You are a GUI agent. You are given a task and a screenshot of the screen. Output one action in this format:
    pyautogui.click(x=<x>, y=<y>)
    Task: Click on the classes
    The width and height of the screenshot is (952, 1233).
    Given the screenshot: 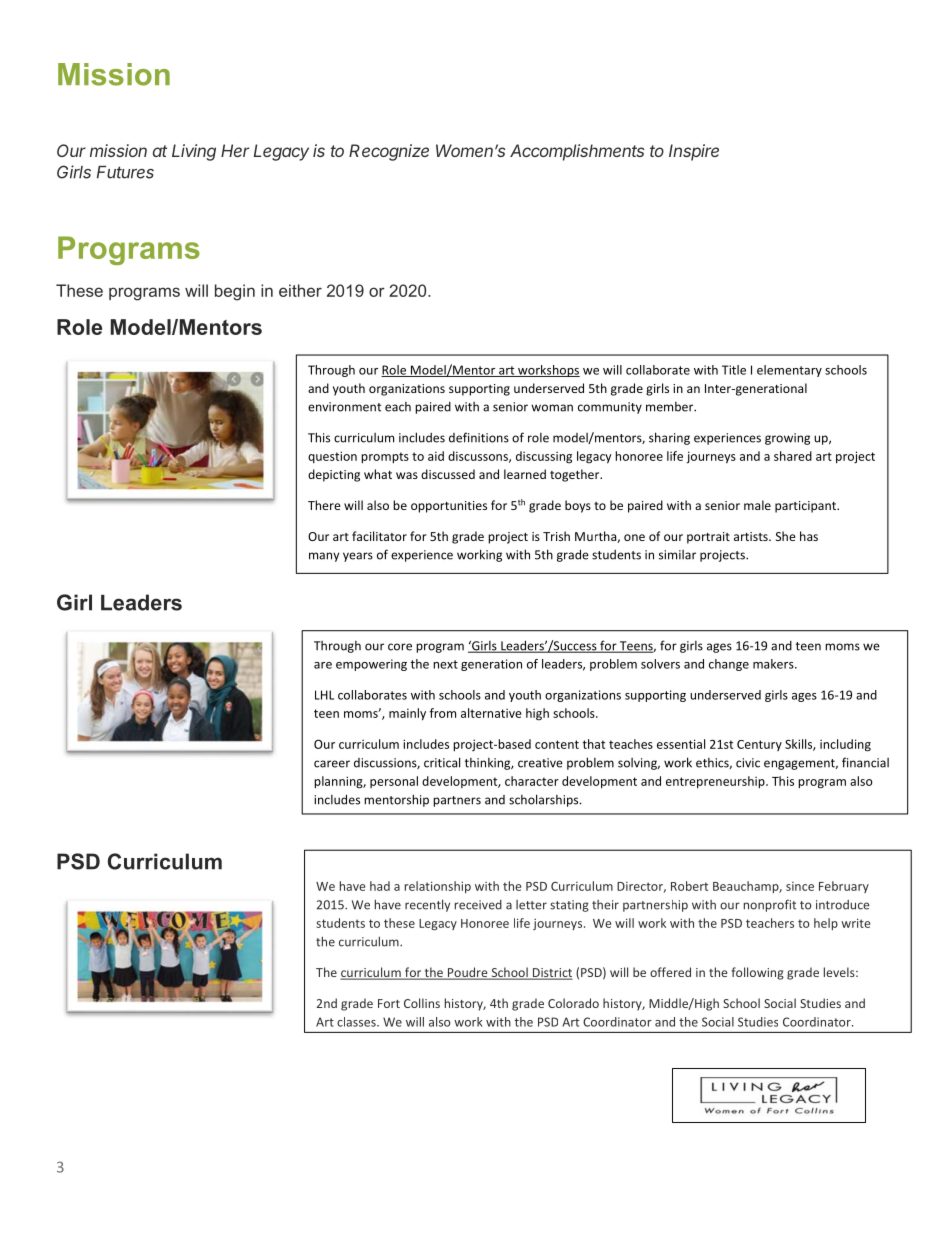 What is the action you would take?
    pyautogui.click(x=357, y=1022)
